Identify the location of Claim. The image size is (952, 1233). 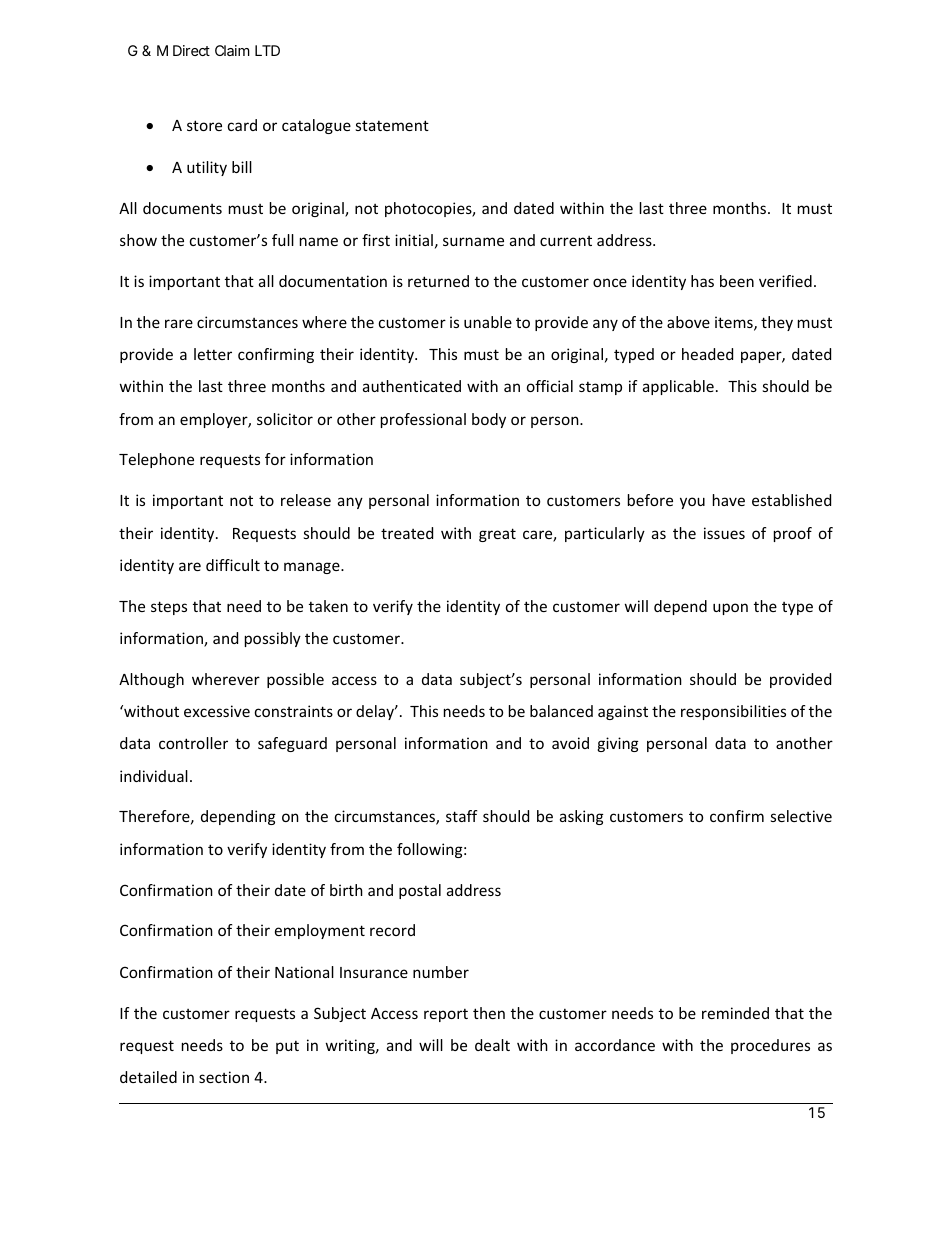
(232, 50).
